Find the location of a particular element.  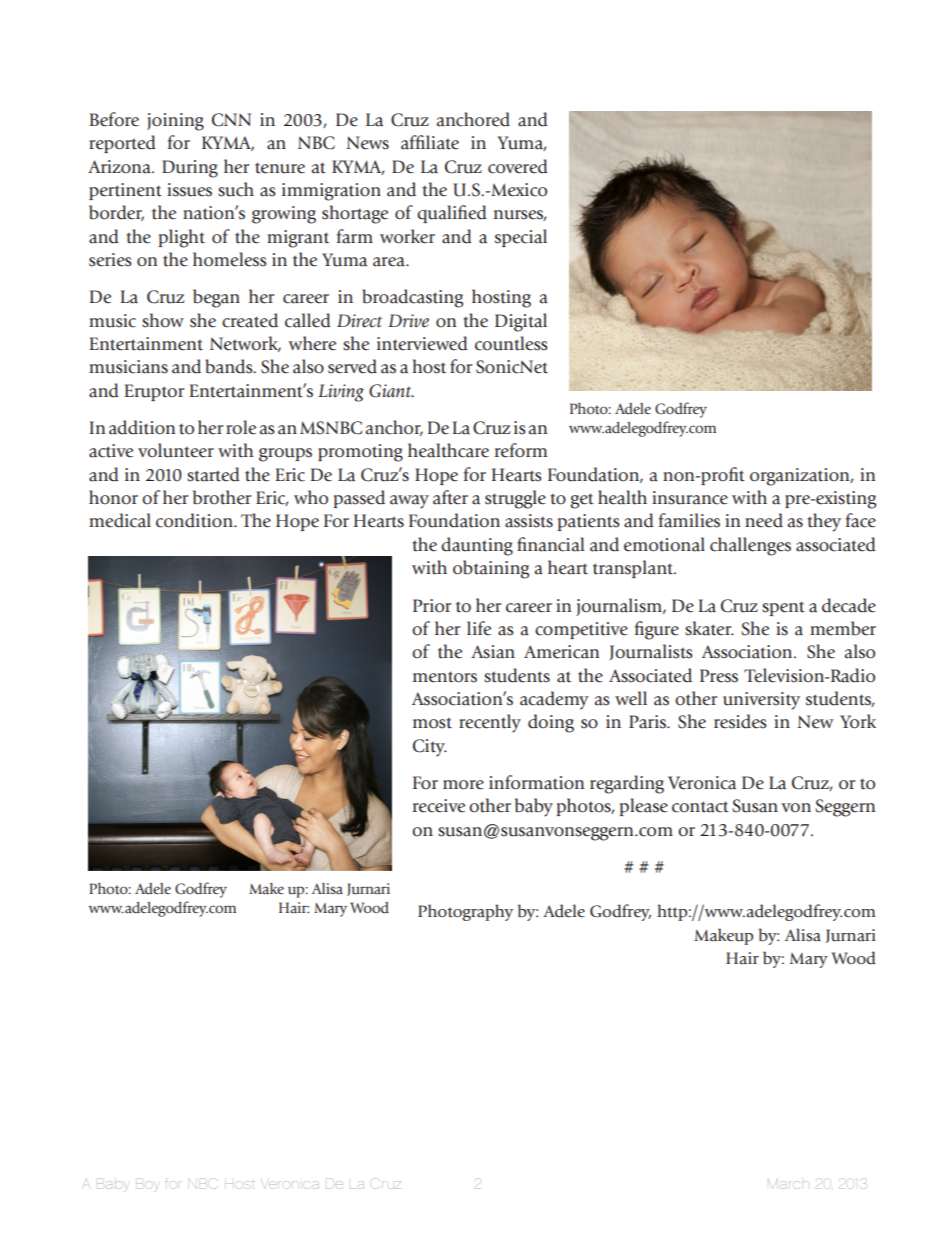

Digital is located at coordinates (521, 322).
